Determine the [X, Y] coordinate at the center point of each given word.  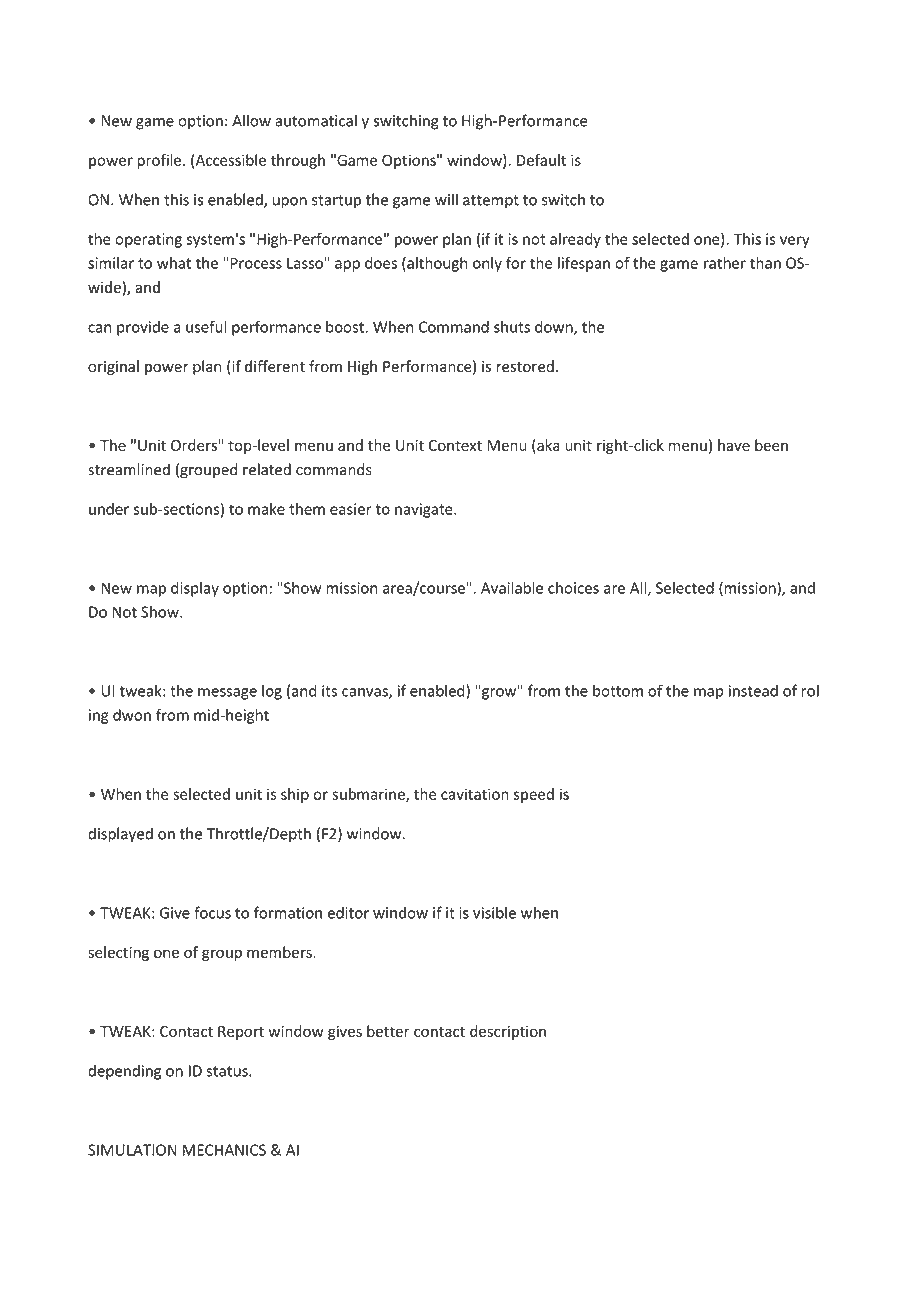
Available [512, 588]
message [227, 694]
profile [160, 161]
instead [753, 690]
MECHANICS [224, 1150]
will [446, 199]
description [508, 1032]
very [795, 242]
